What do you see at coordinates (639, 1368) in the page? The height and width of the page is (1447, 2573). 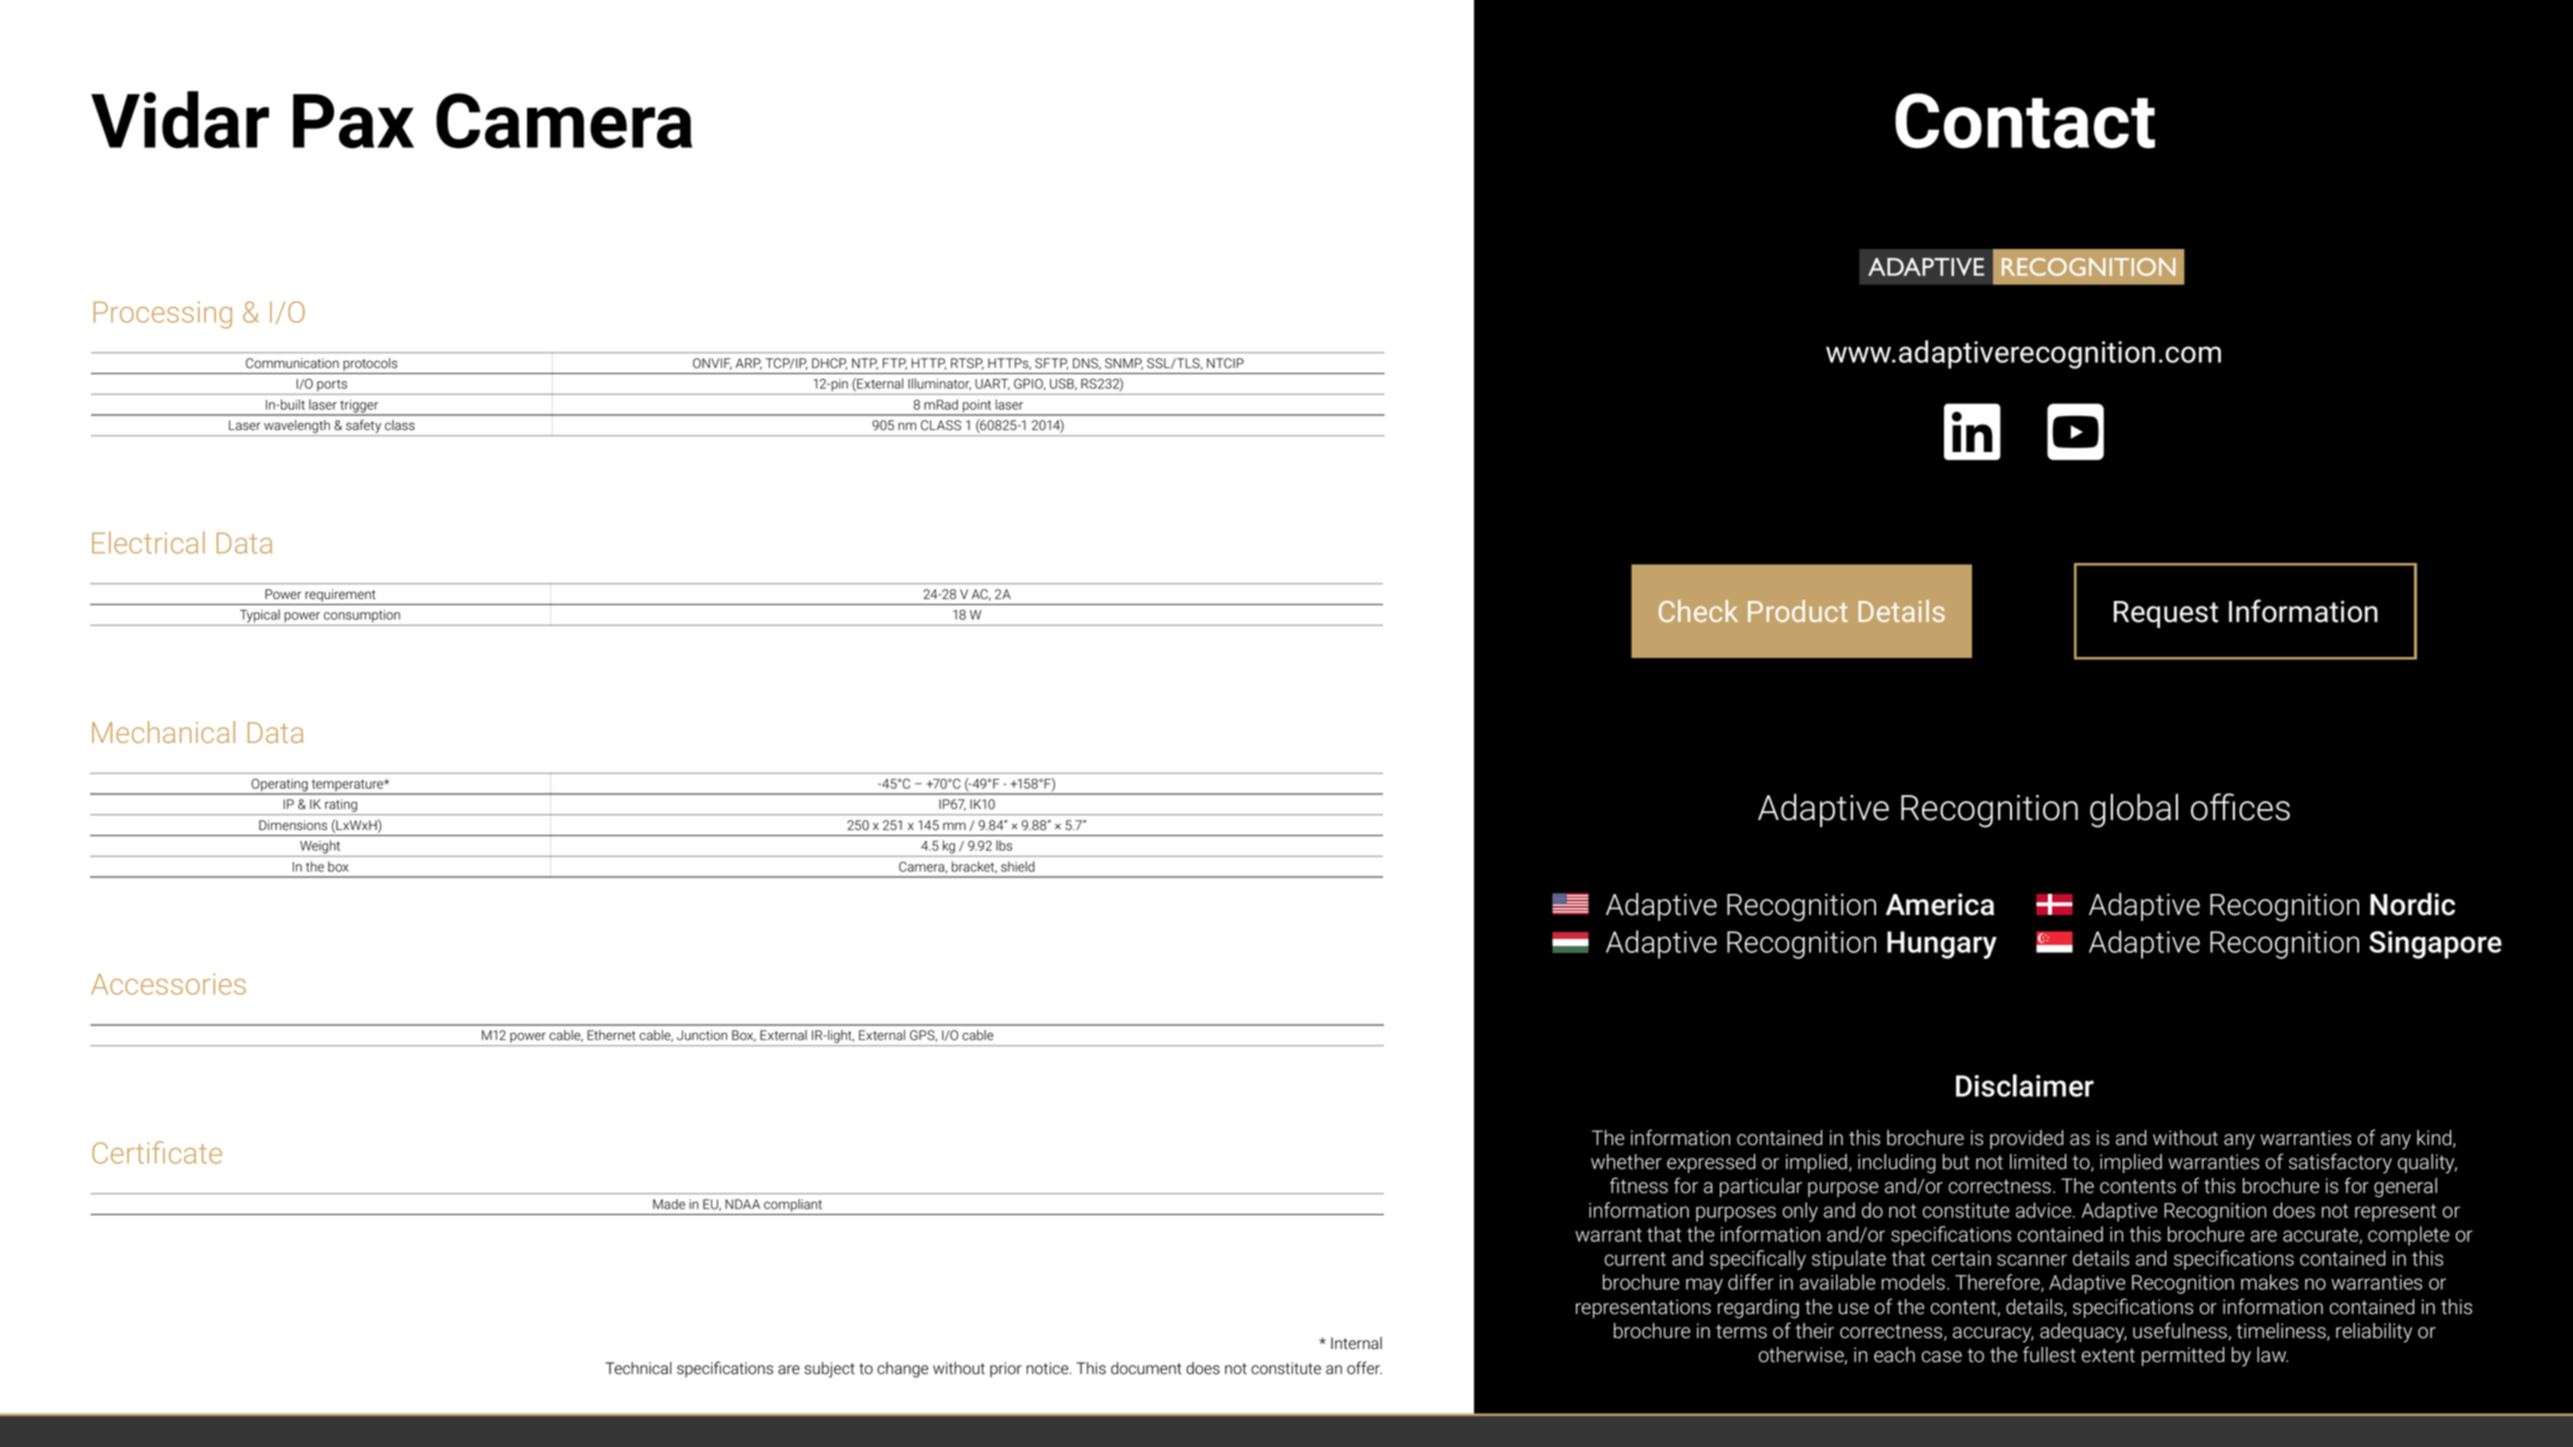 I see `Technical` at bounding box center [639, 1368].
